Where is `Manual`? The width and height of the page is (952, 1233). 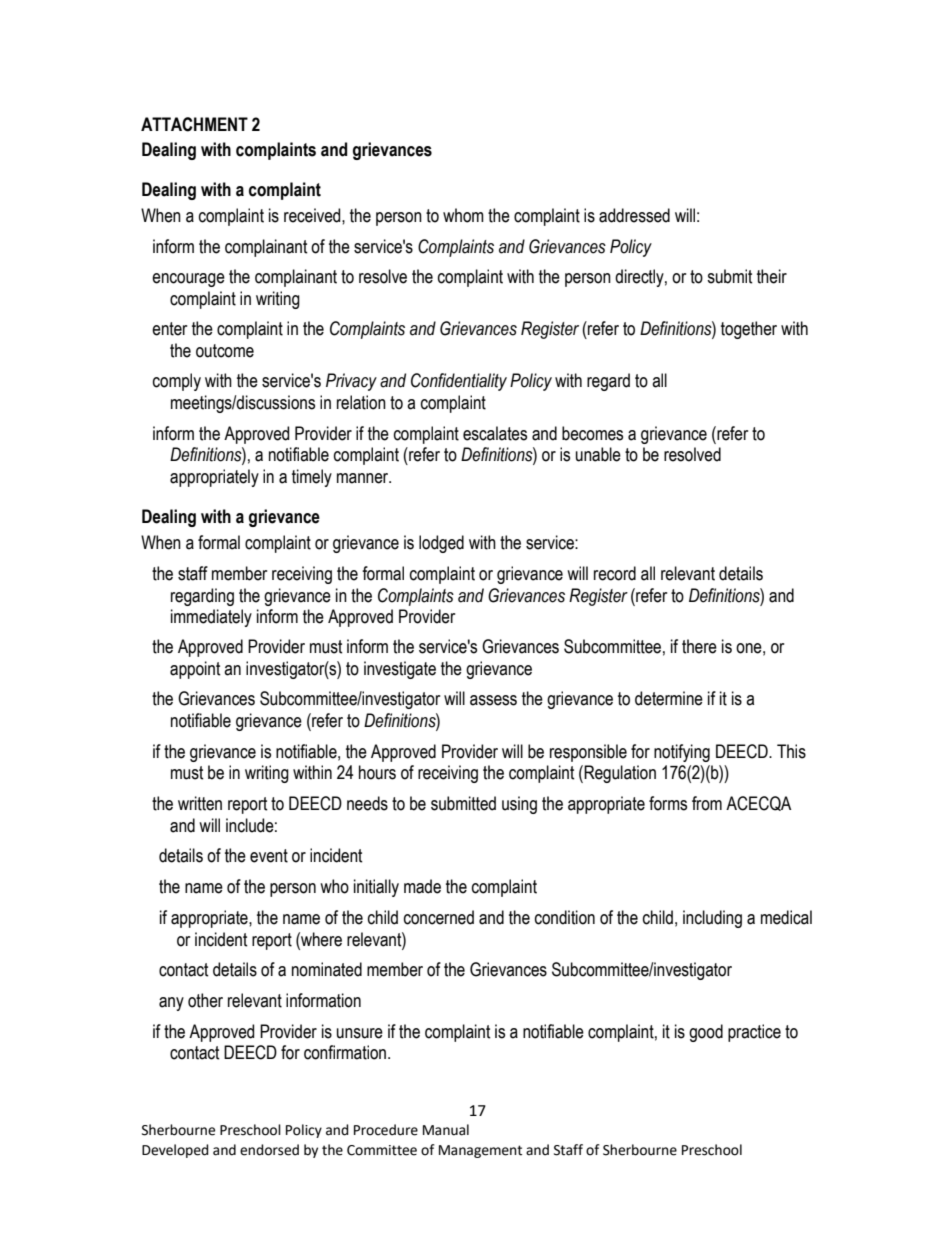 Manual is located at coordinates (446, 1130).
